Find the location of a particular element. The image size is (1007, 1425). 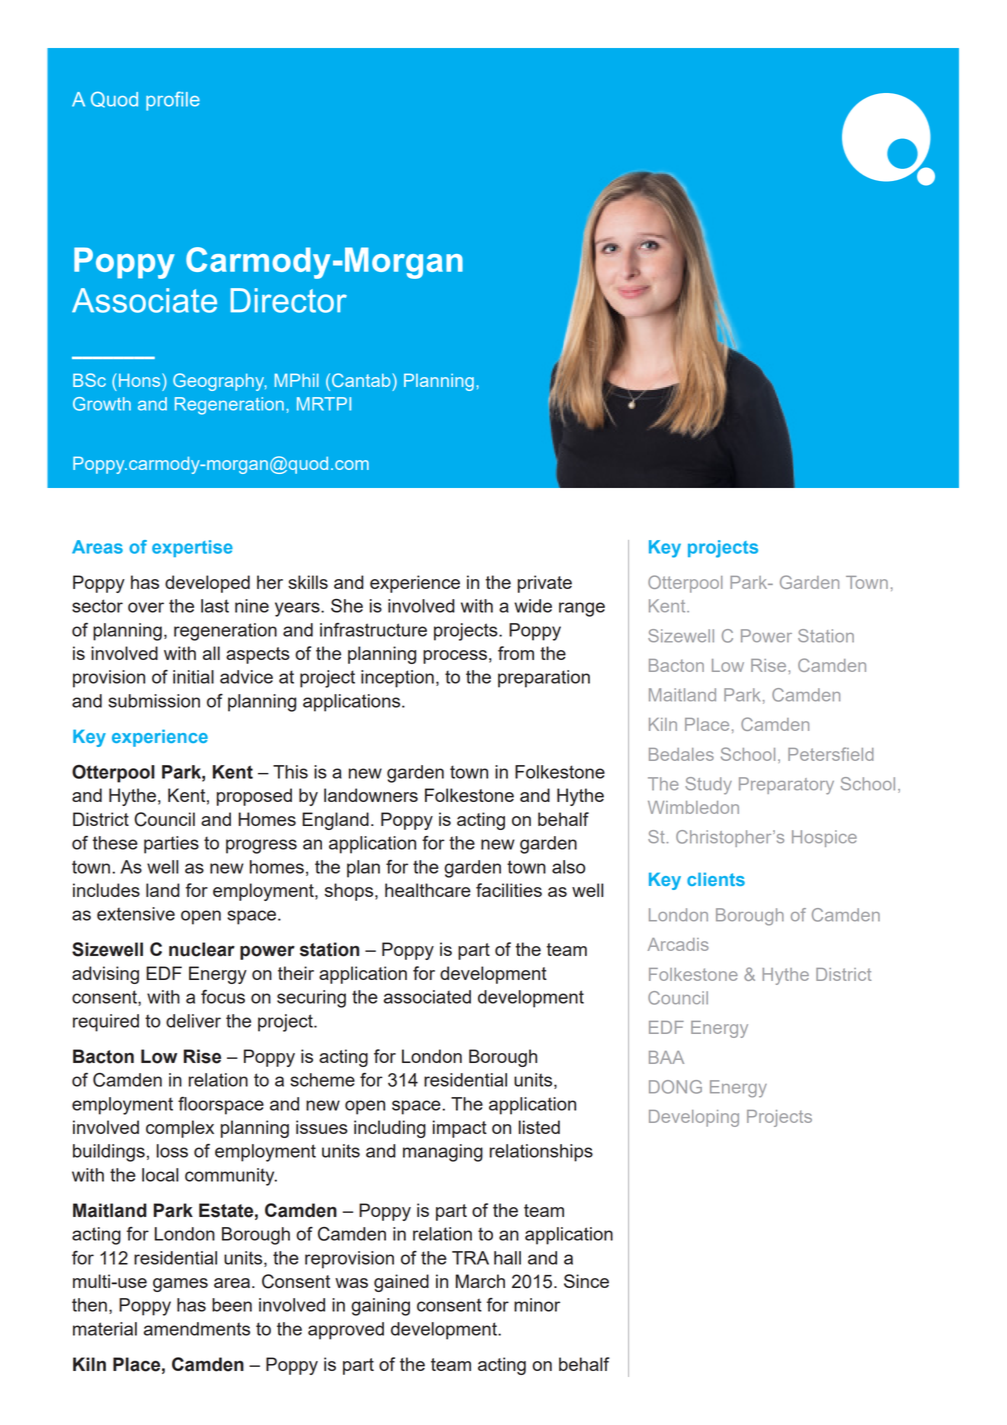

profile is located at coordinates (173, 101).
